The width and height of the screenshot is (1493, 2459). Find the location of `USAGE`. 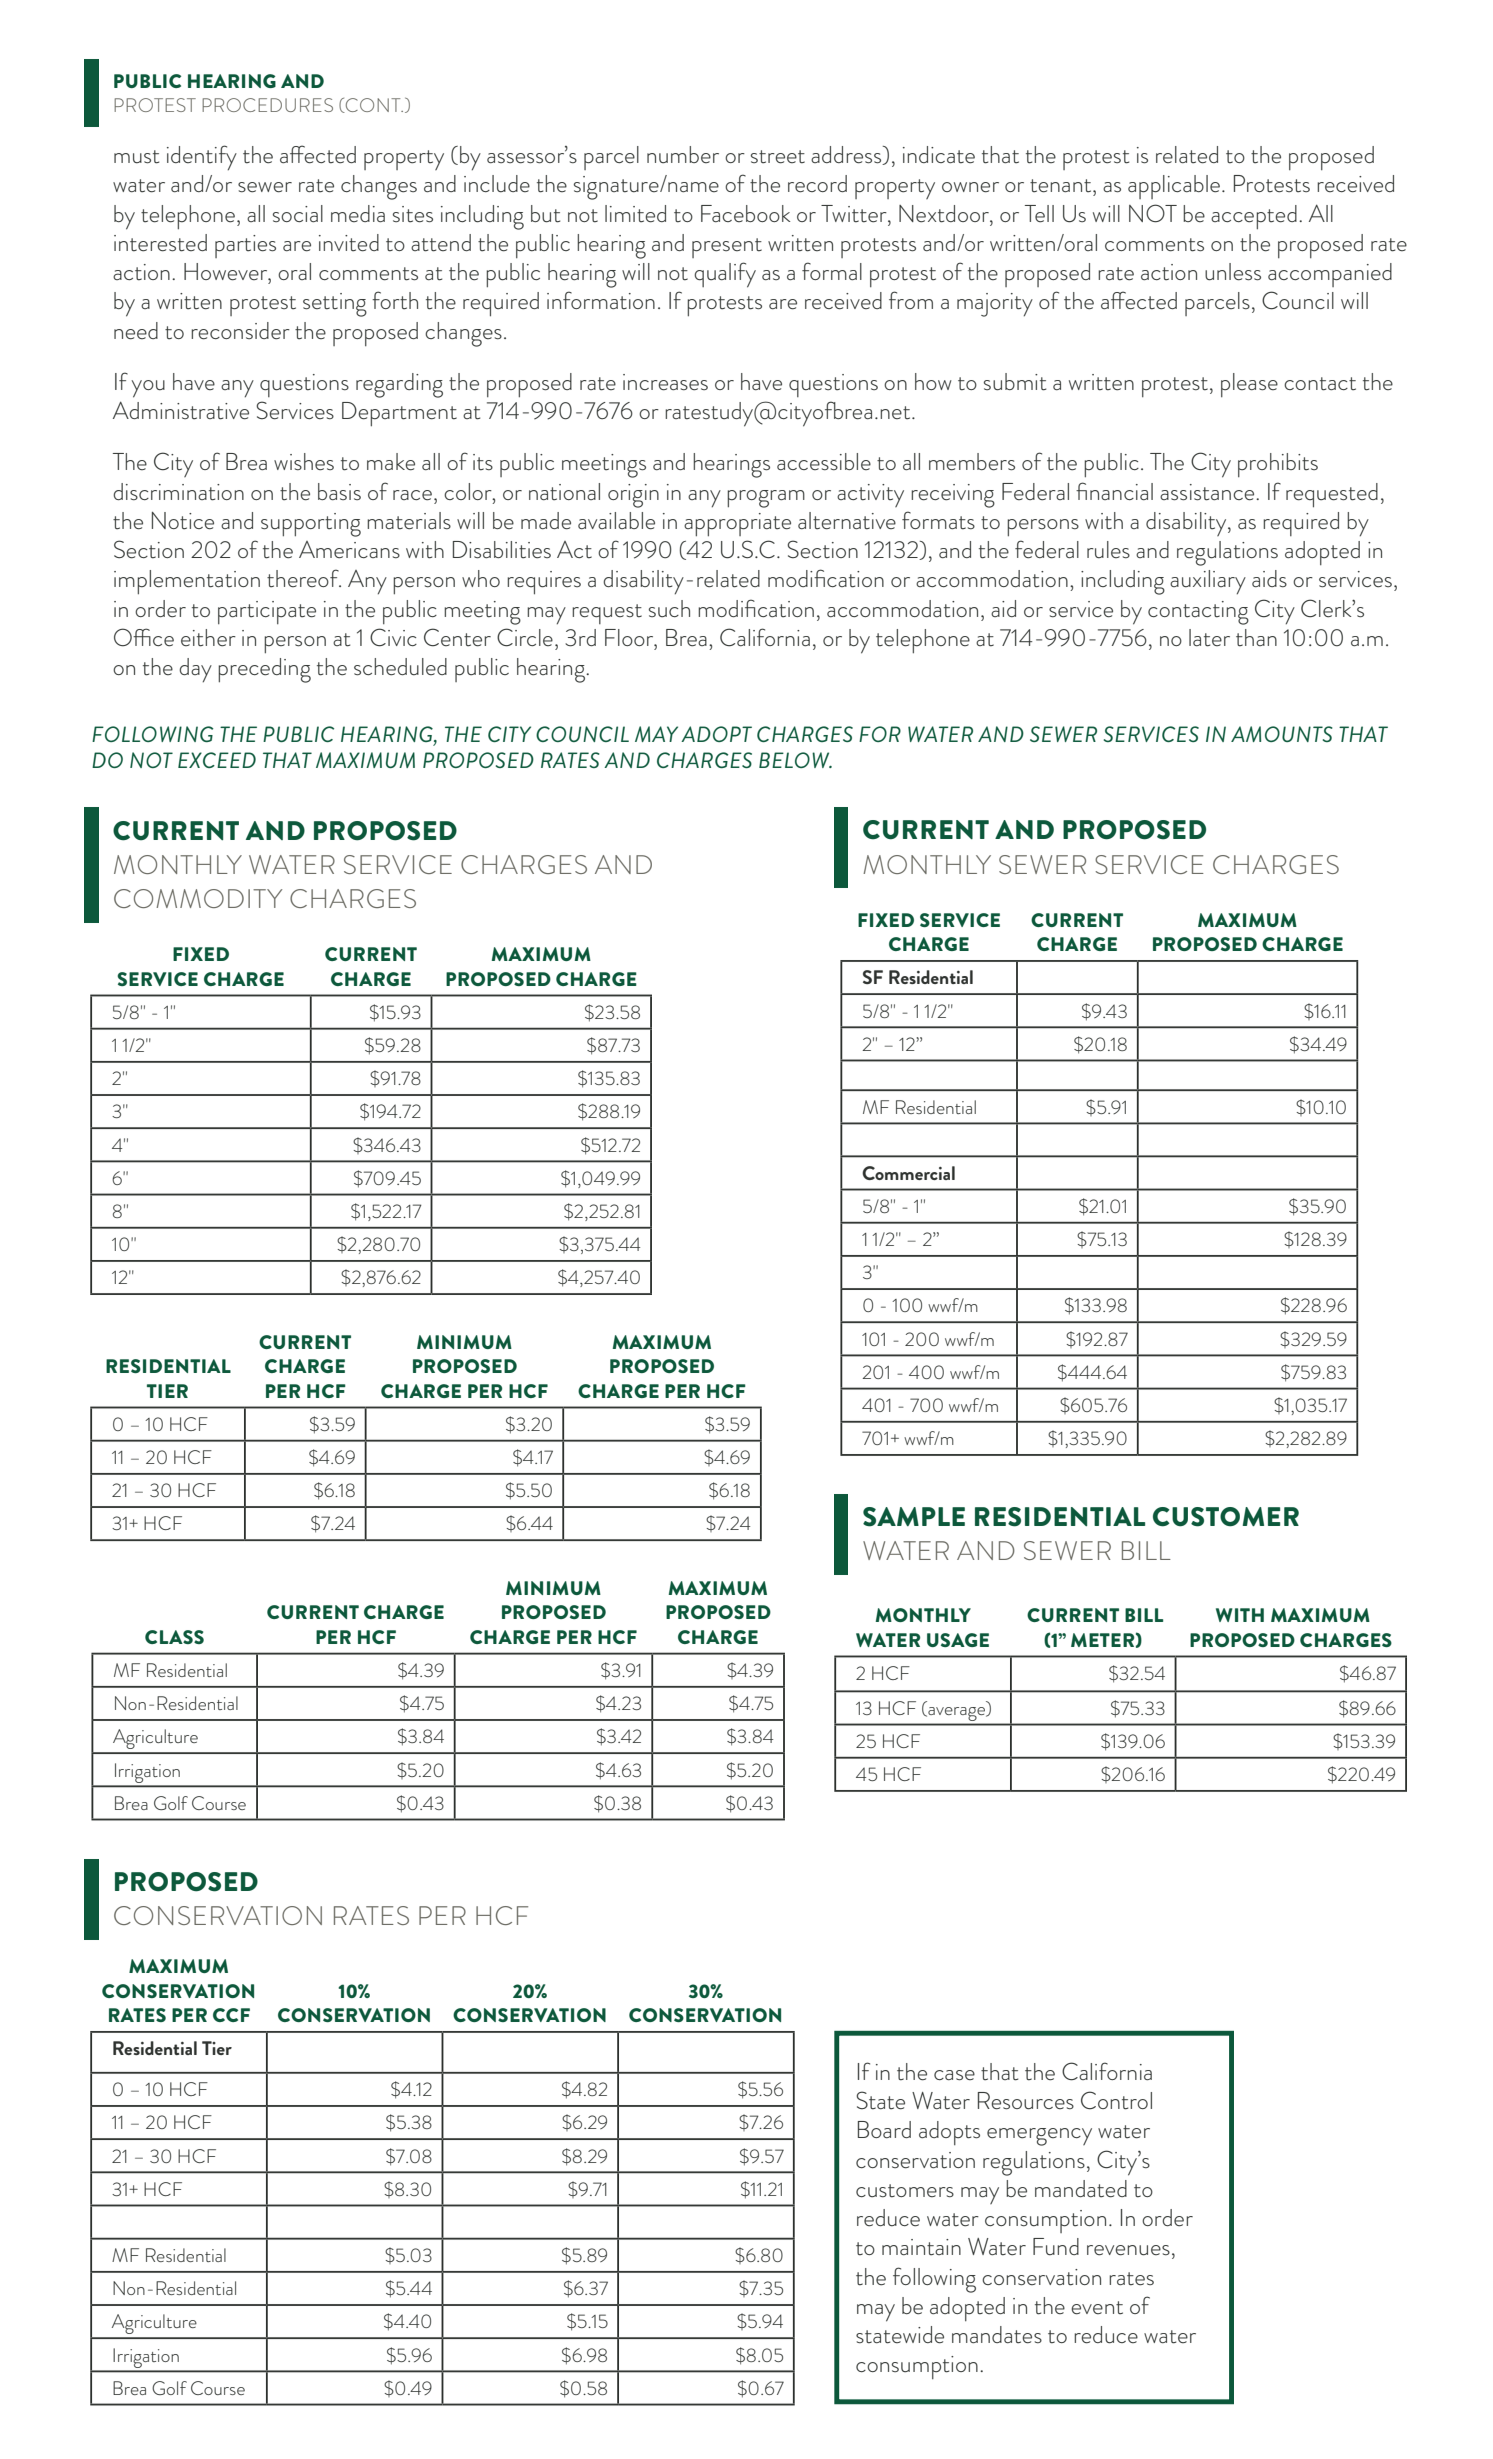

USAGE is located at coordinates (958, 1640).
